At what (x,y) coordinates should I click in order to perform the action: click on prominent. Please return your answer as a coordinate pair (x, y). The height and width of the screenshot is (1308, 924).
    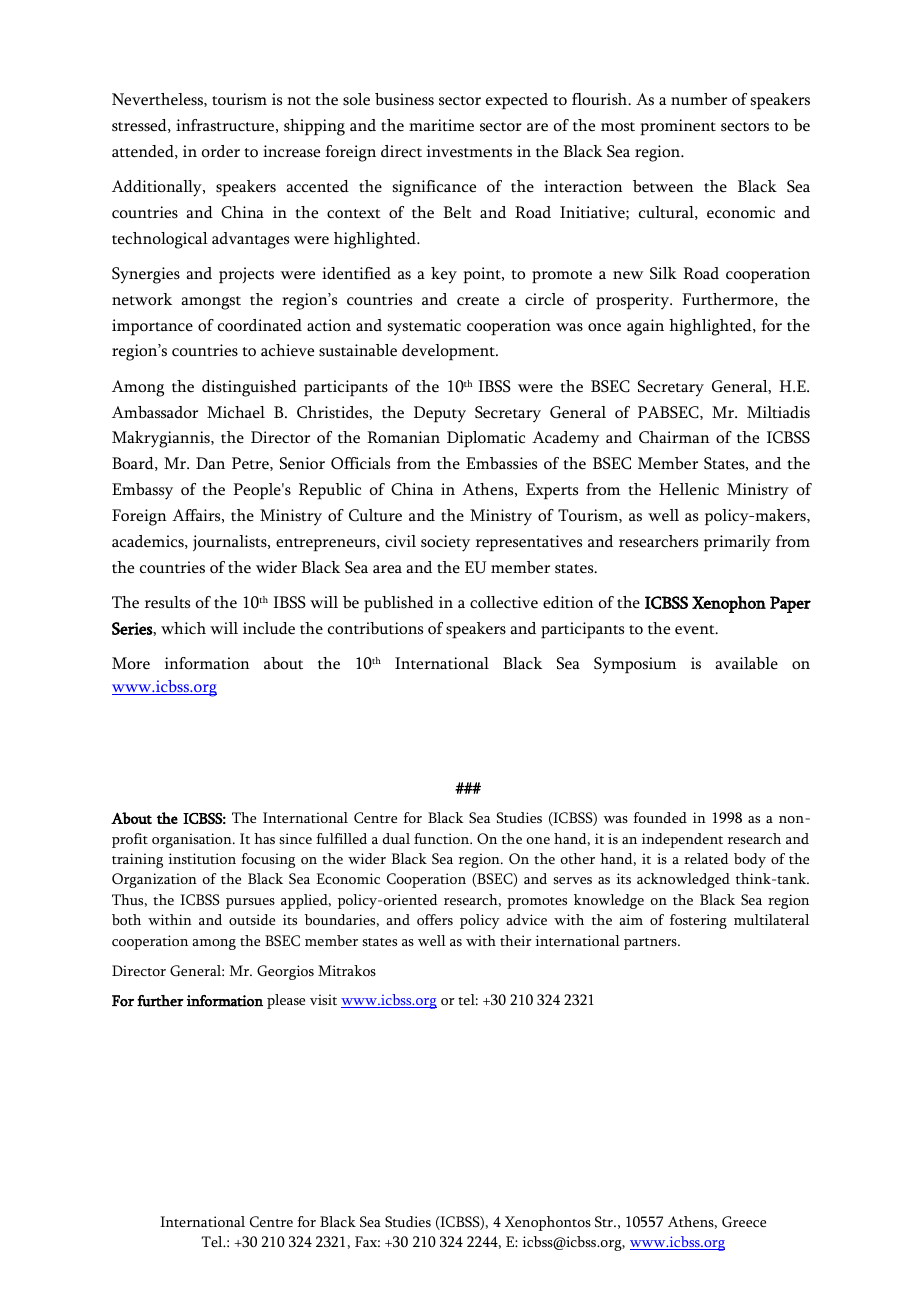
    Looking at the image, I should click on (678, 127).
